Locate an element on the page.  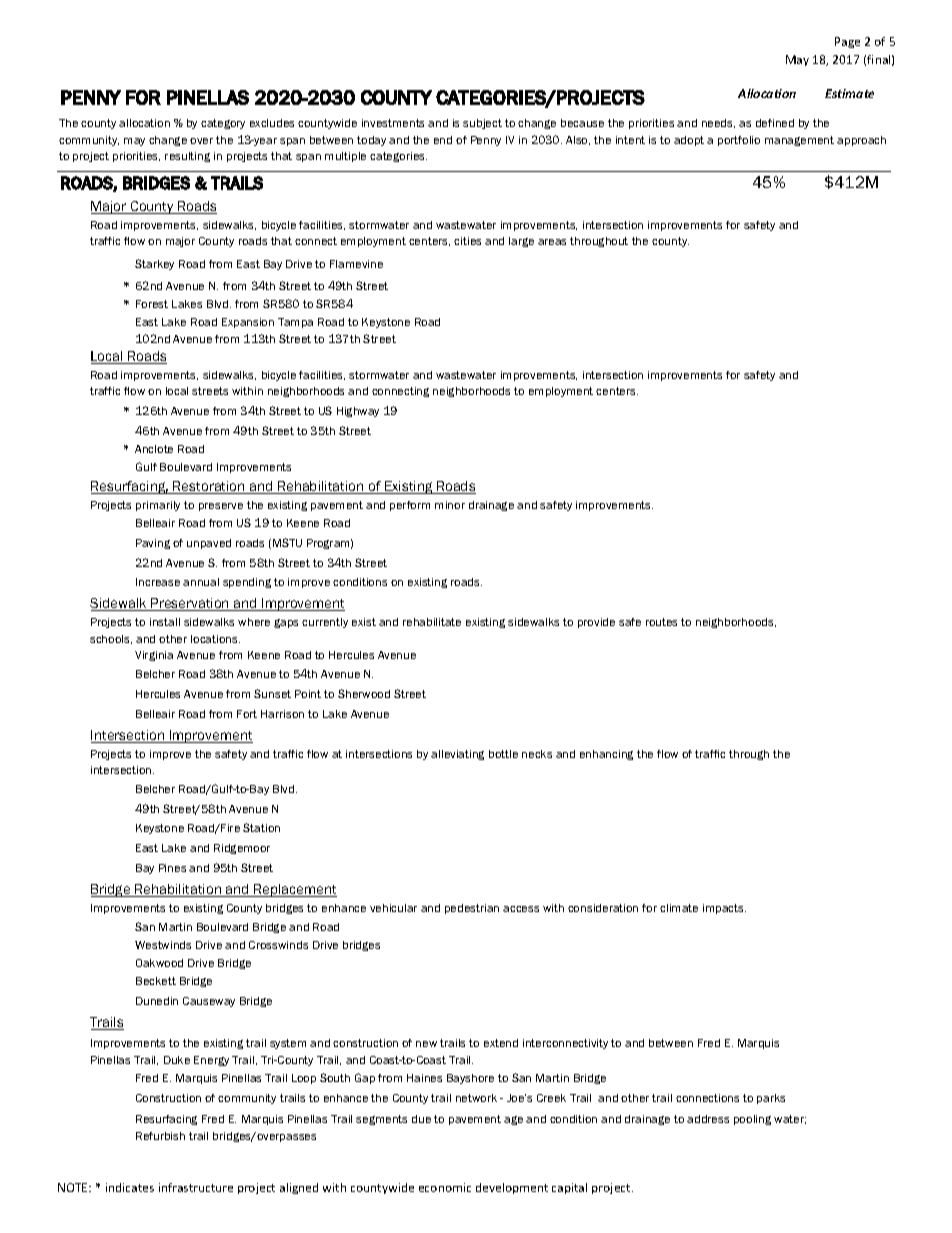
install is located at coordinates (165, 622).
